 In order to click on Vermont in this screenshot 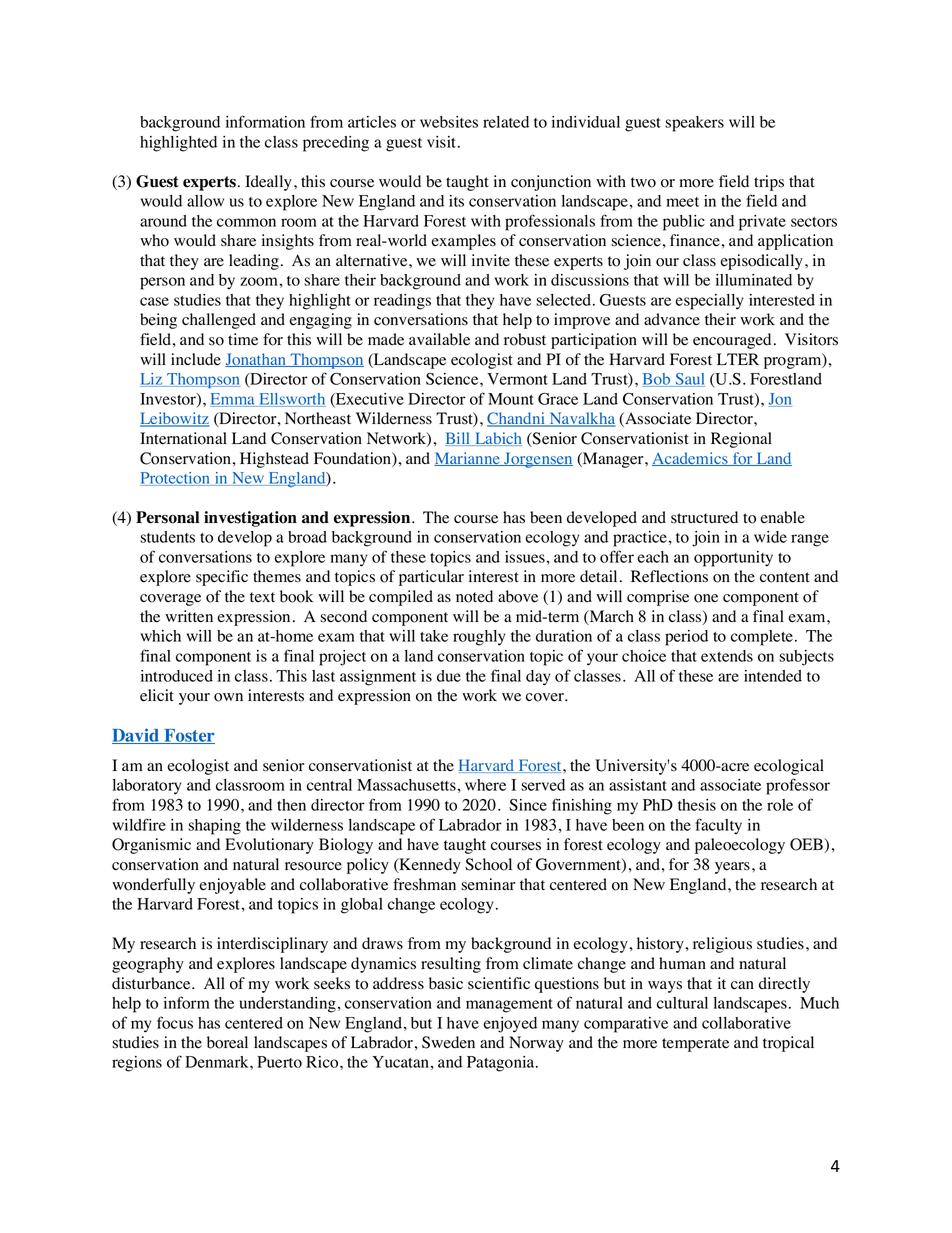, I will do `click(517, 379)`.
